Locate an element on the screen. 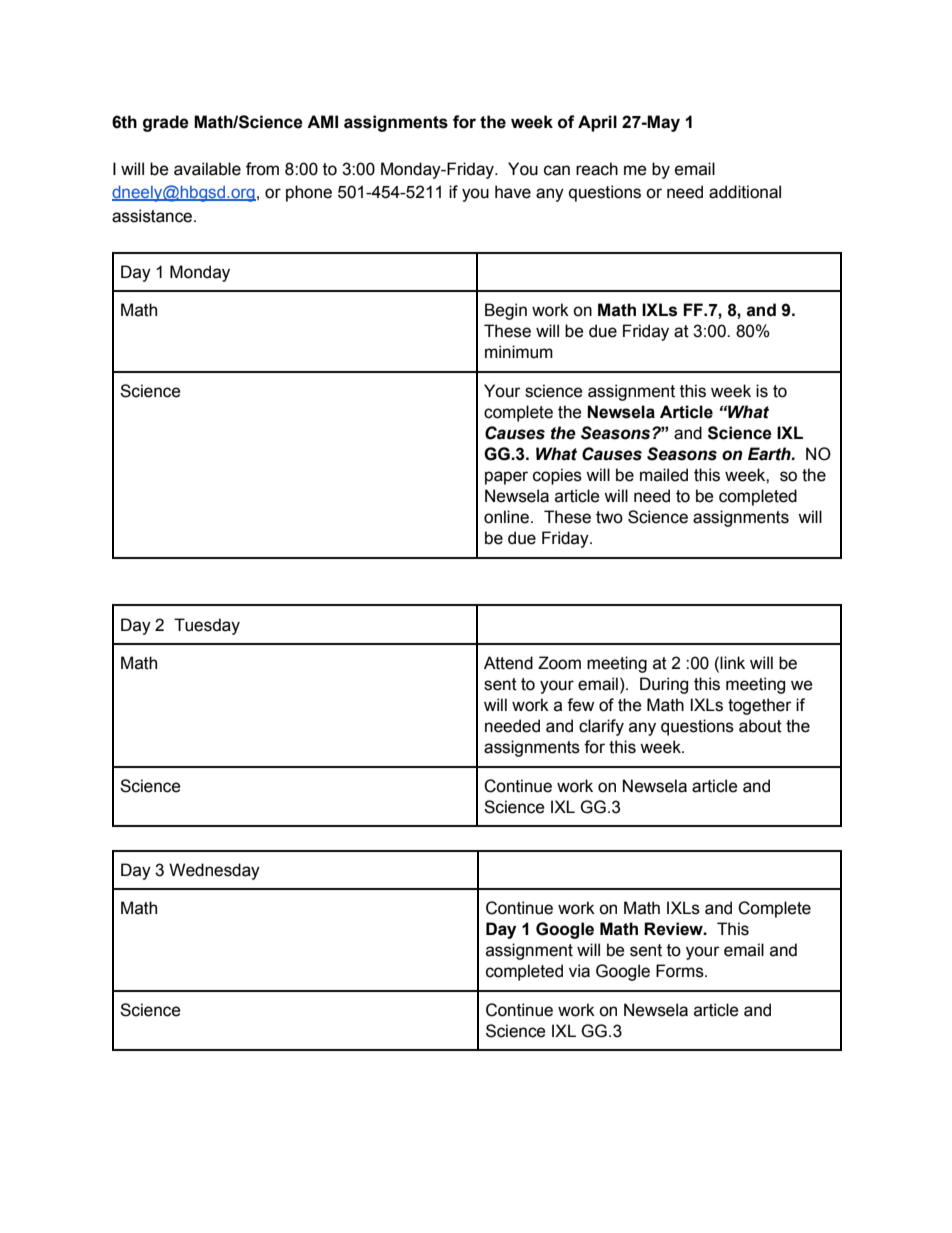 This screenshot has height=1233, width=952. mailed is located at coordinates (664, 475).
